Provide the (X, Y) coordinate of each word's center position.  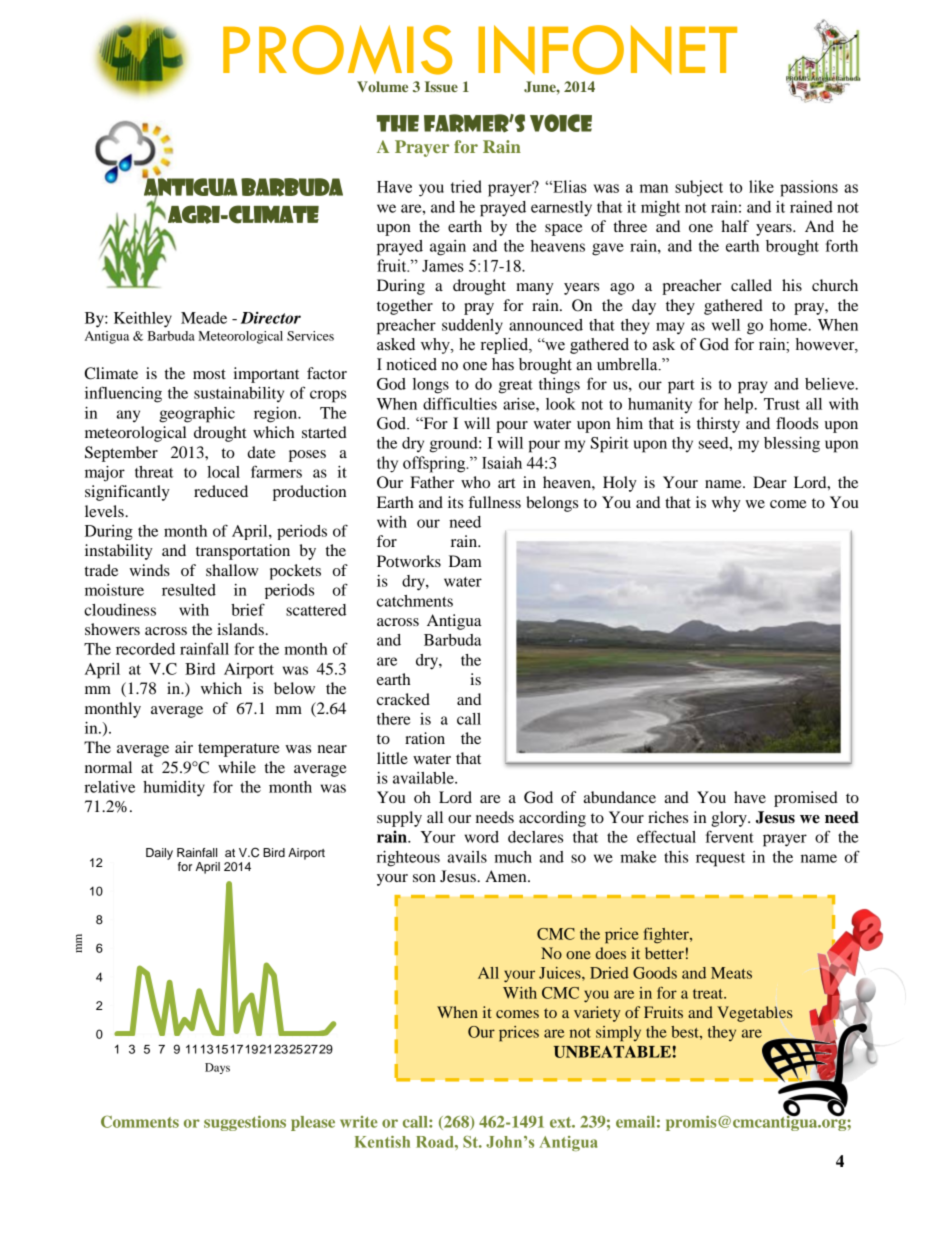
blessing (792, 445)
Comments (140, 1121)
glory (730, 819)
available (424, 778)
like (761, 186)
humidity (174, 789)
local (223, 472)
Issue (441, 86)
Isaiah (502, 462)
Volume (382, 86)
